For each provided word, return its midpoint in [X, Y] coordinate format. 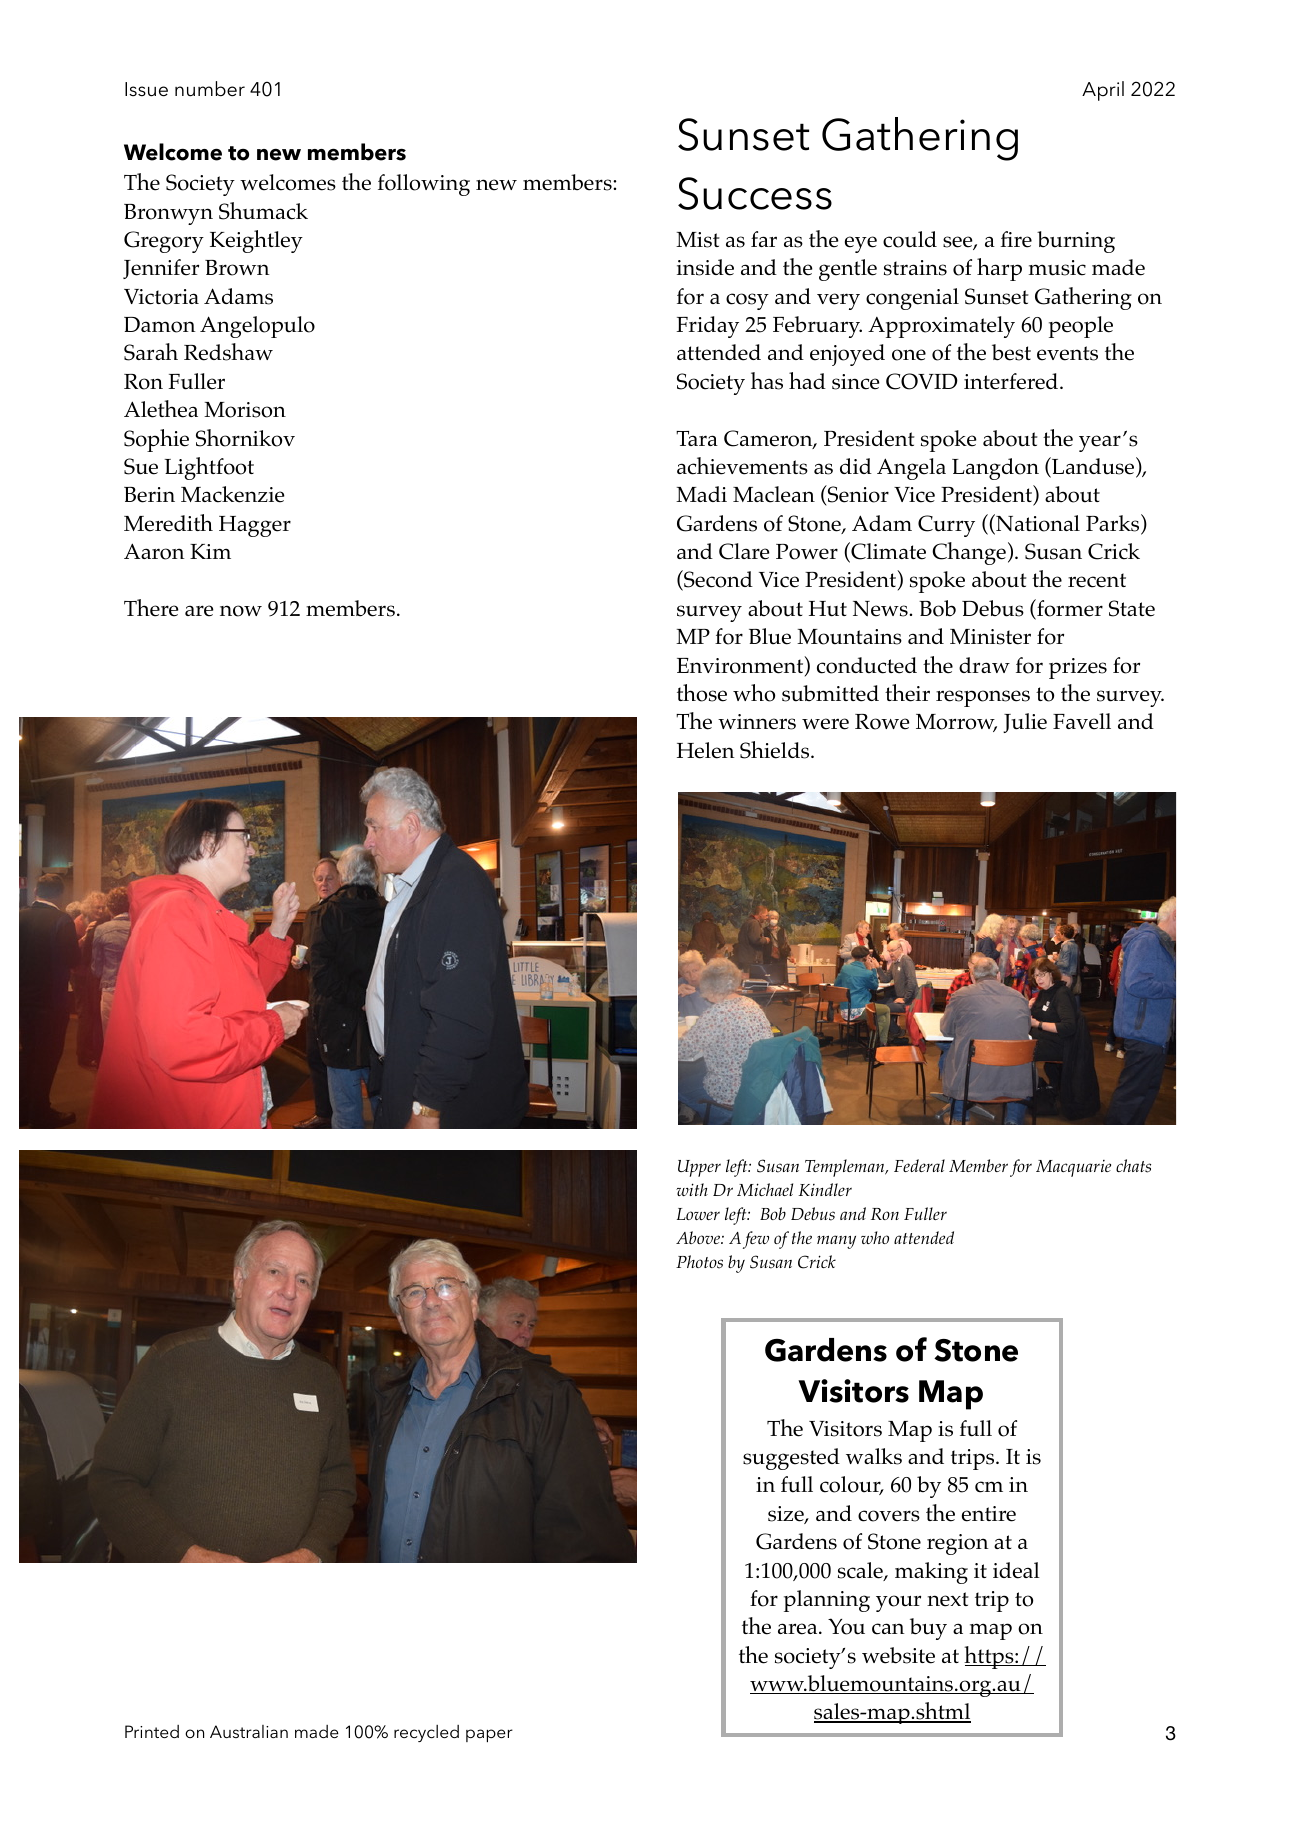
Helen [706, 750]
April [1103, 91]
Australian [249, 1731]
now [241, 611]
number [210, 89]
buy [928, 1629]
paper [489, 1735]
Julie [1025, 723]
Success [755, 193]
